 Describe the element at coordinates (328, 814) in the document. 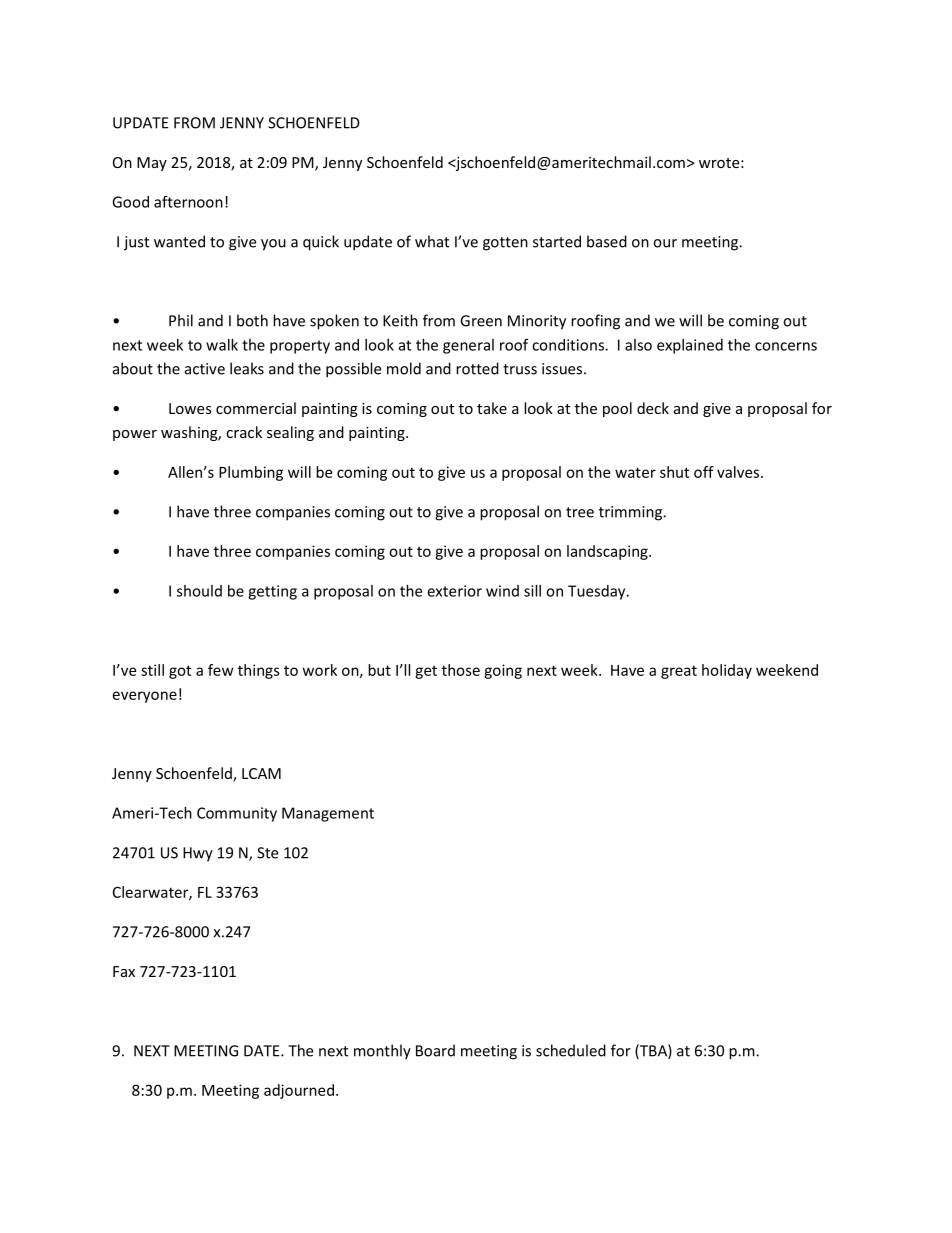

I see `Management` at that location.
